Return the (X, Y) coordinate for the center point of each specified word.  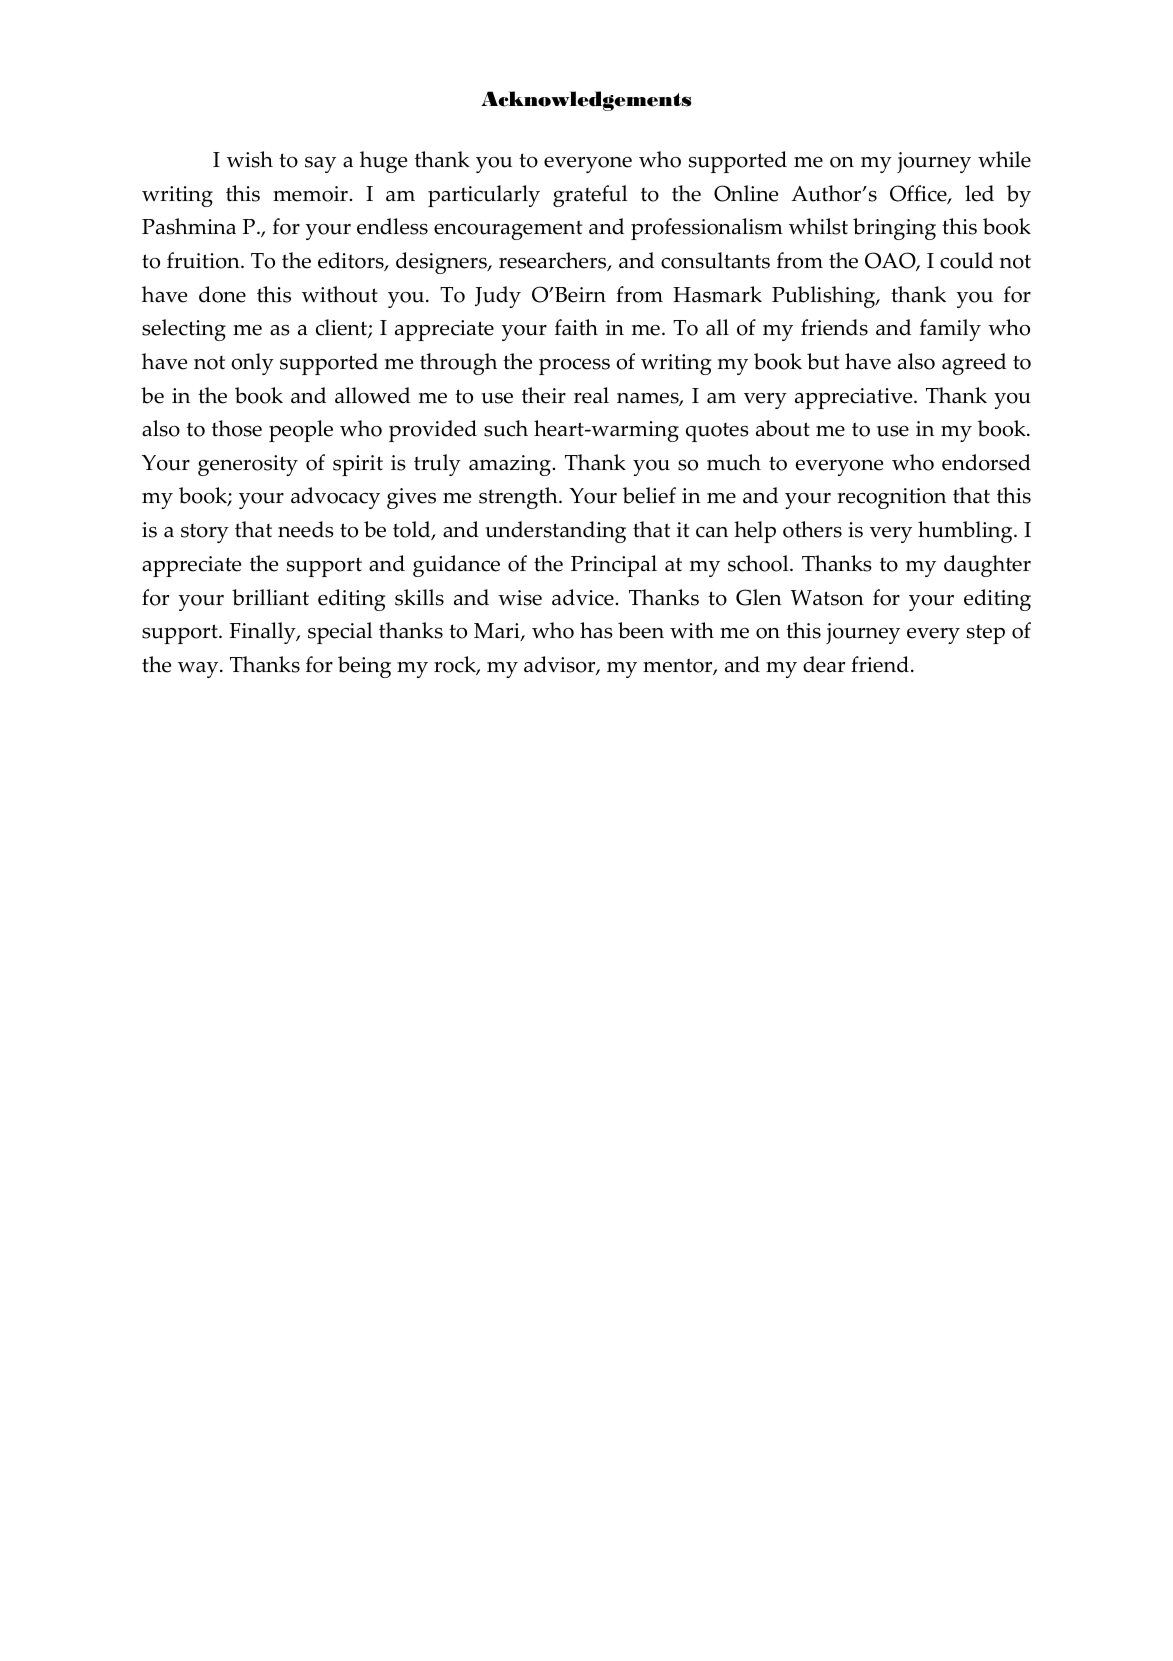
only (252, 364)
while (1004, 159)
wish (250, 159)
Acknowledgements (586, 101)
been (641, 630)
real (591, 395)
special (340, 633)
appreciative (855, 398)
